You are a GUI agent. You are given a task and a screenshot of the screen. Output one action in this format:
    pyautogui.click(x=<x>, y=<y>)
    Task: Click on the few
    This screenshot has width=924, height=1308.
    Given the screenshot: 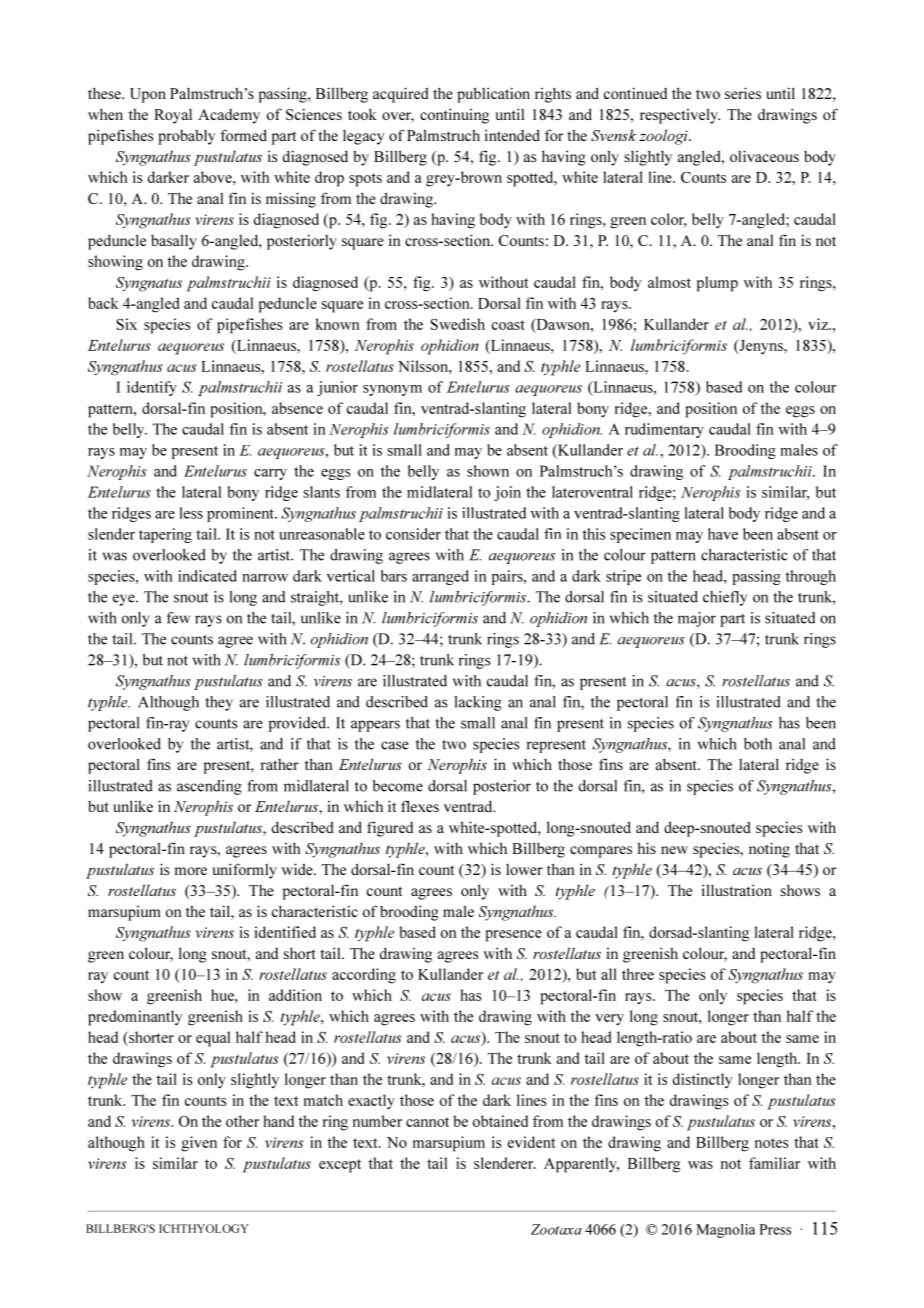 What is the action you would take?
    pyautogui.click(x=178, y=618)
